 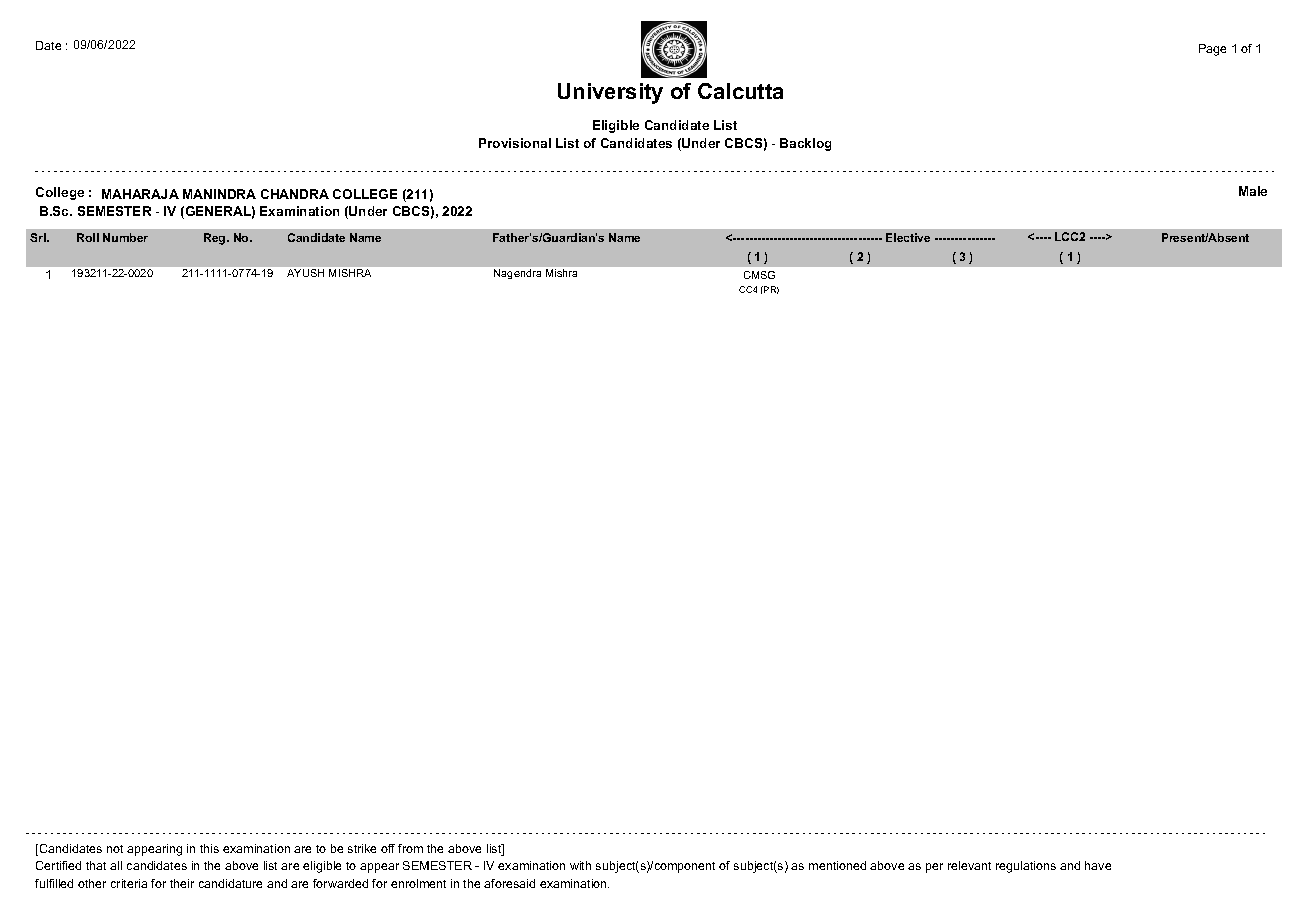 What do you see at coordinates (610, 93) in the image?
I see `University` at bounding box center [610, 93].
